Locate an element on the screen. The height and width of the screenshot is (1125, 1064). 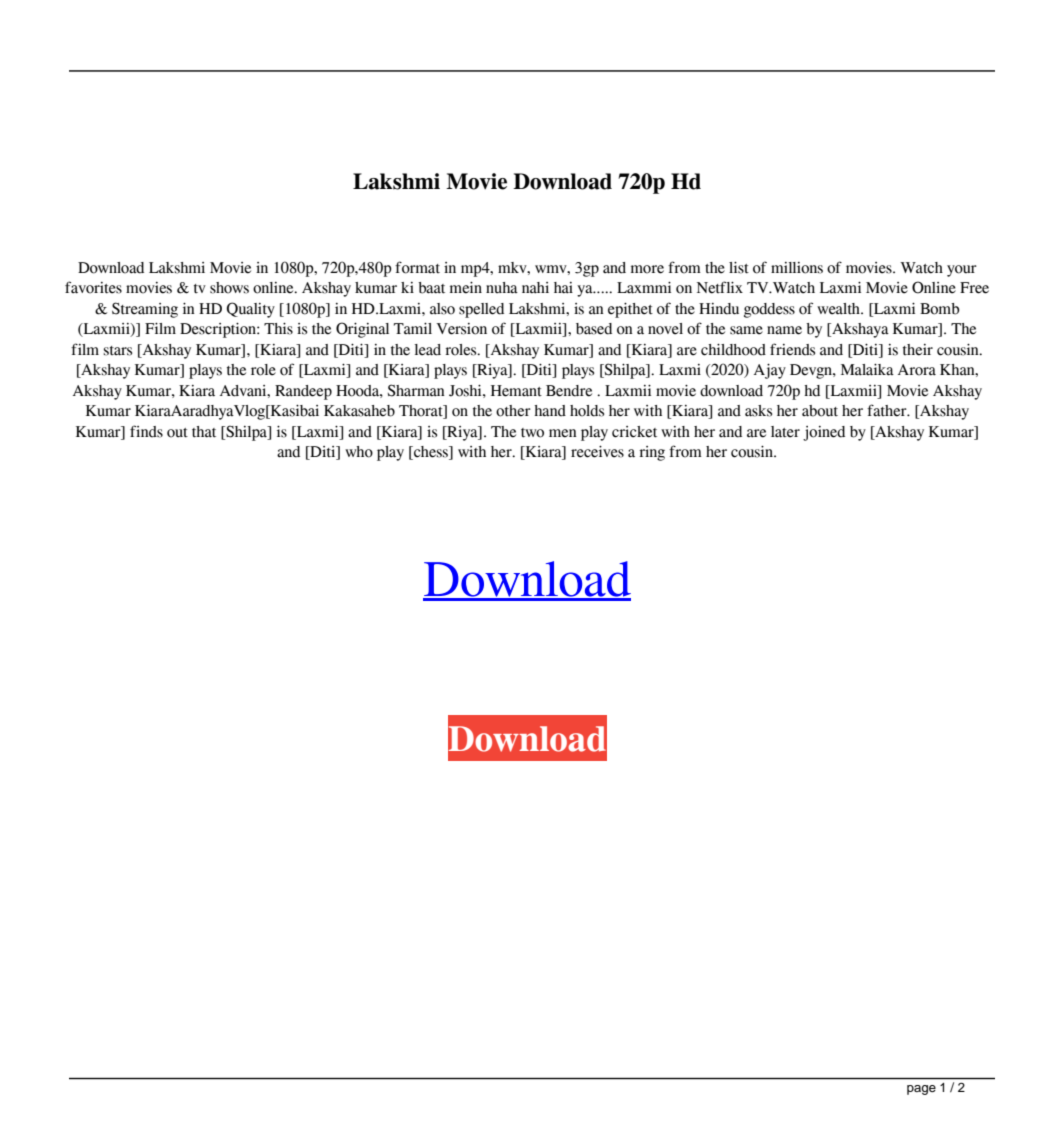
receives is located at coordinates (597, 452).
